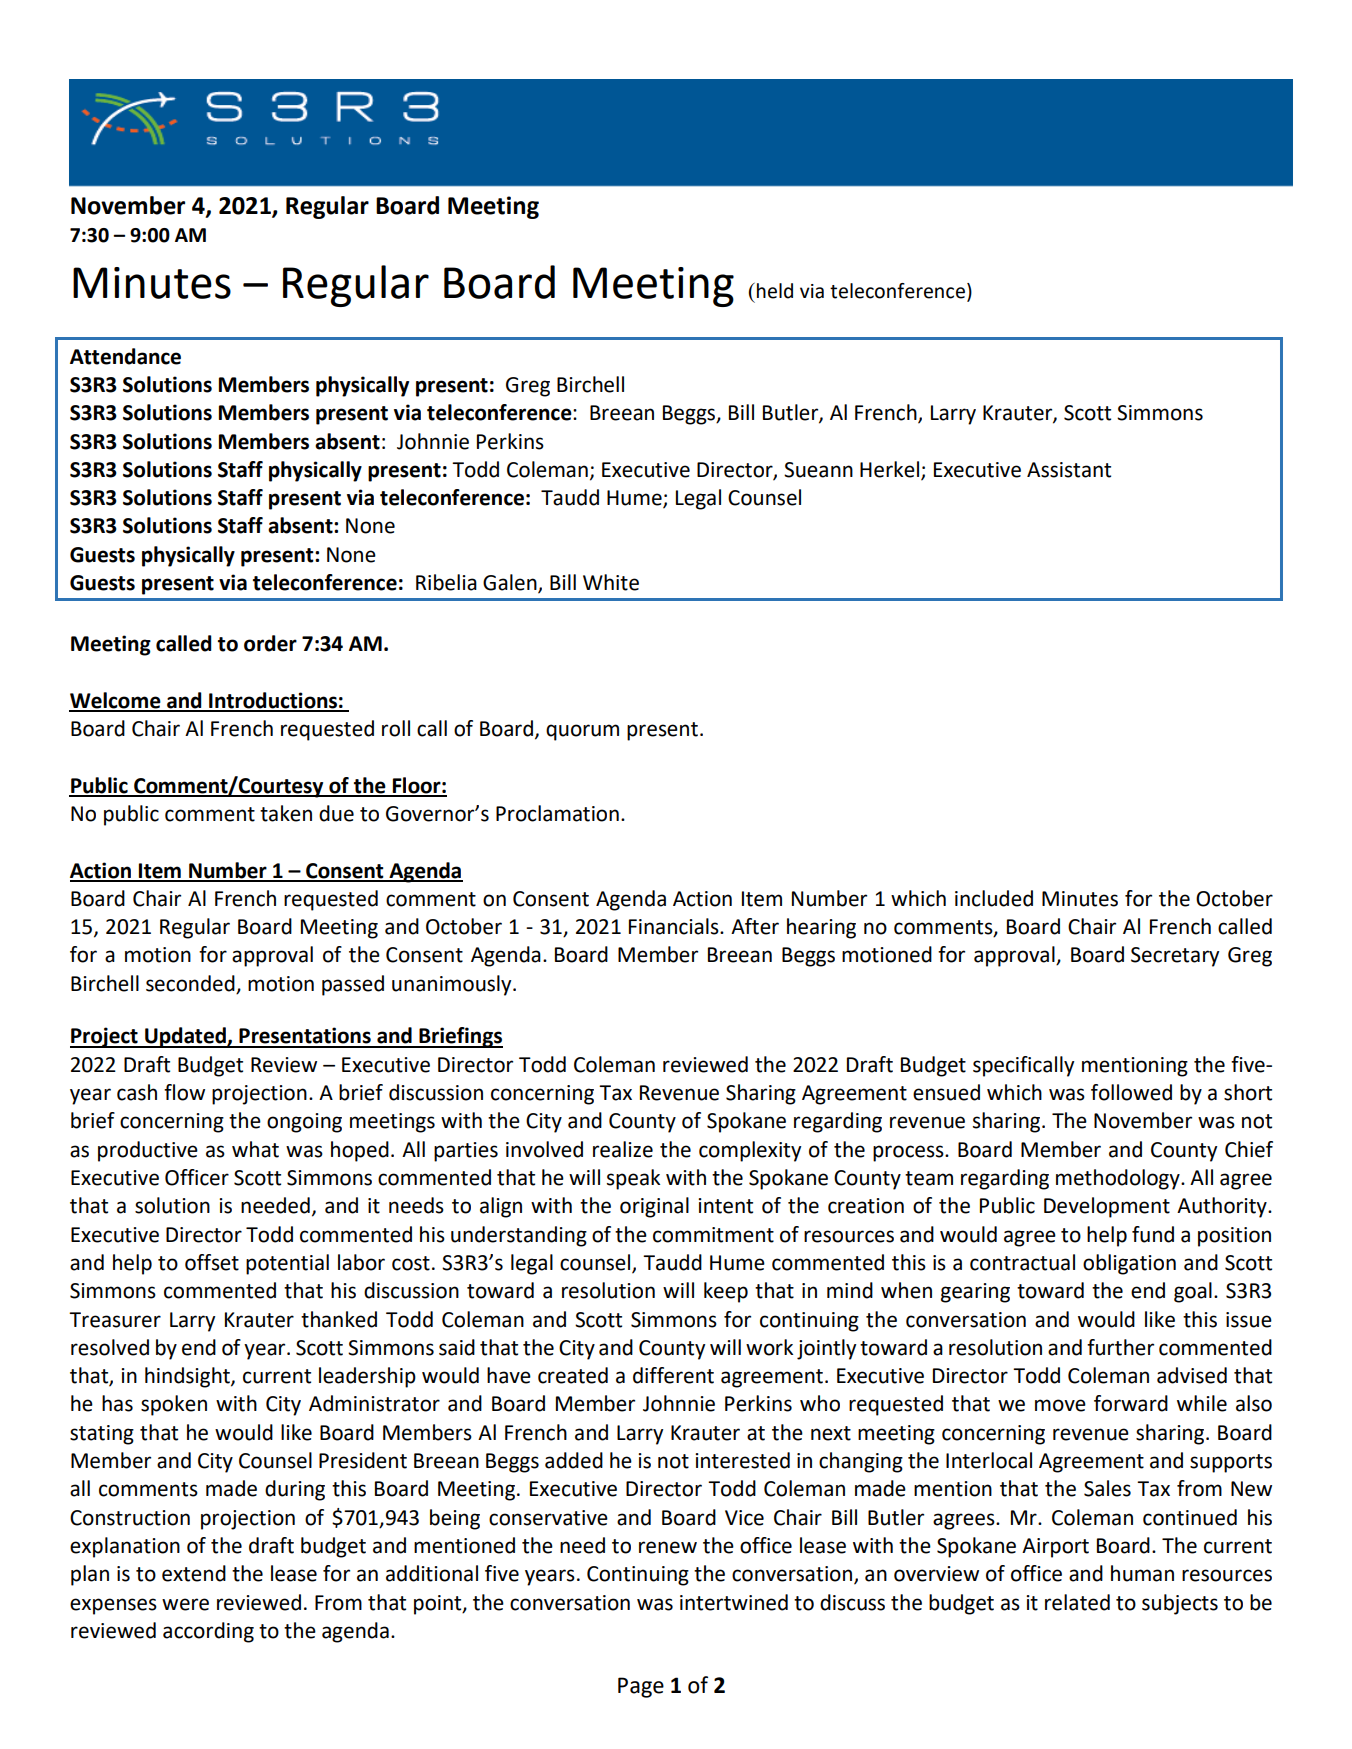 This screenshot has width=1352, height=1749. Describe the element at coordinates (270, 643) in the screenshot. I see `order` at that location.
